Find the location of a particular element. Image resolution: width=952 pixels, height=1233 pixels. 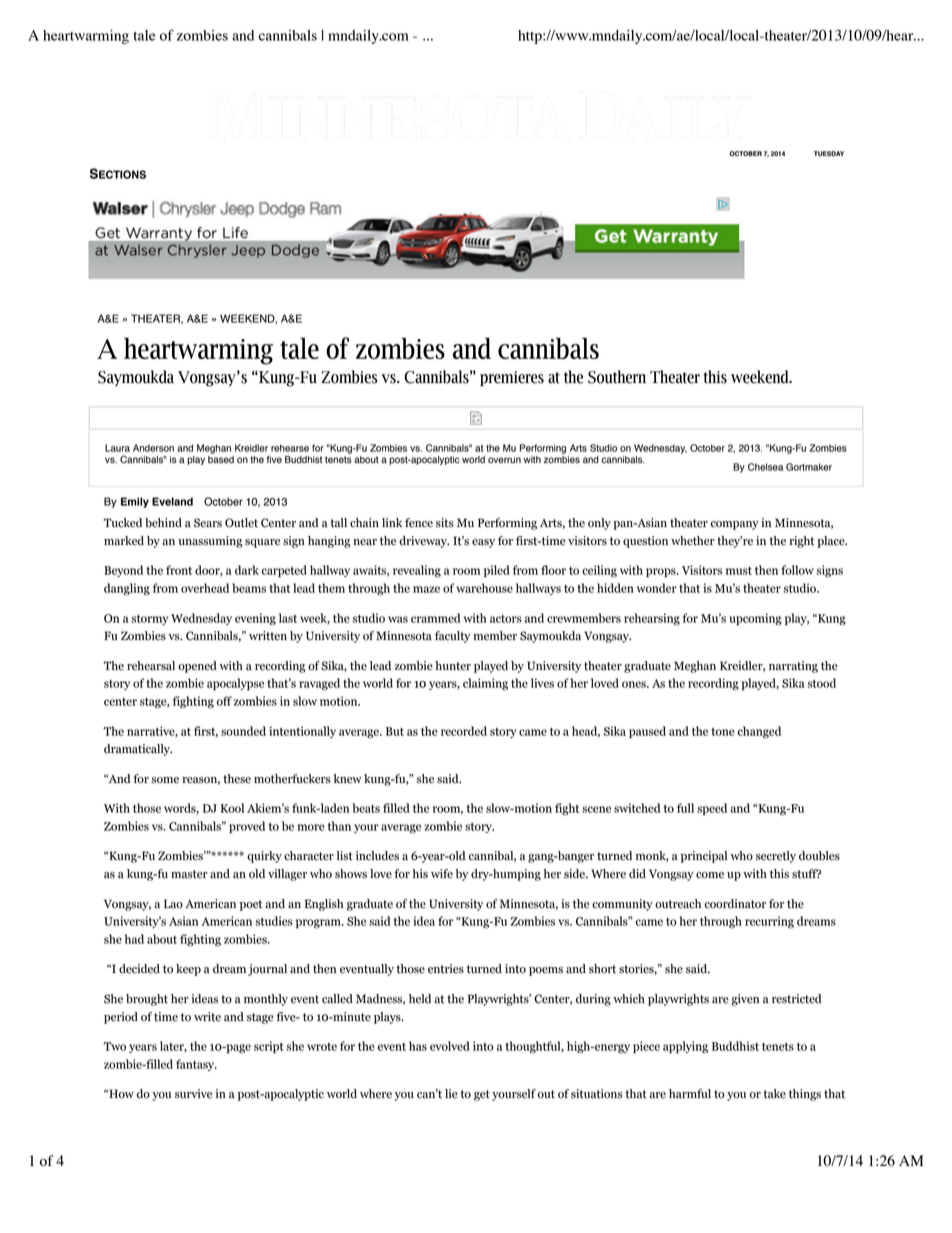

Anderson is located at coordinates (153, 448).
